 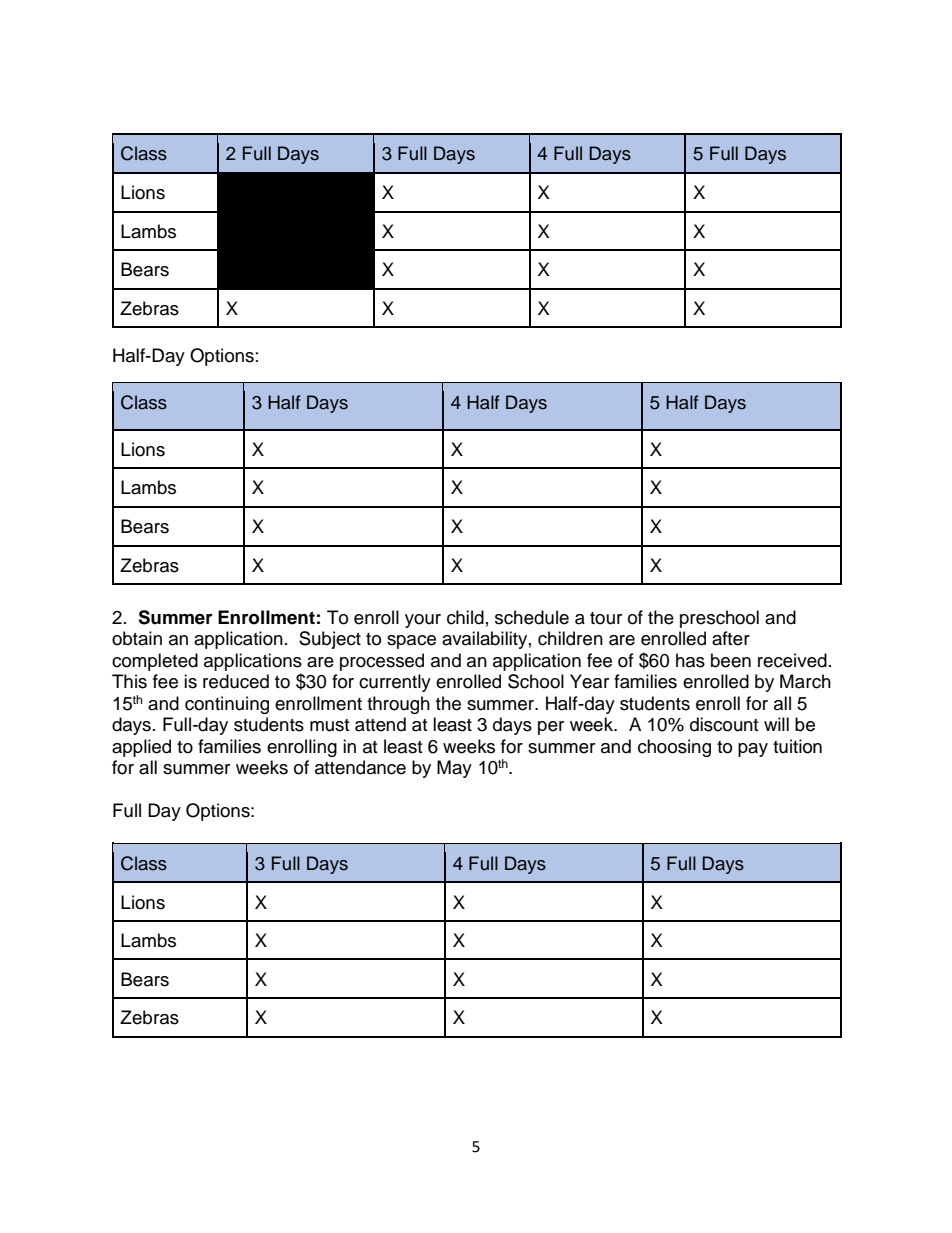 What do you see at coordinates (423, 621) in the screenshot?
I see `your` at bounding box center [423, 621].
